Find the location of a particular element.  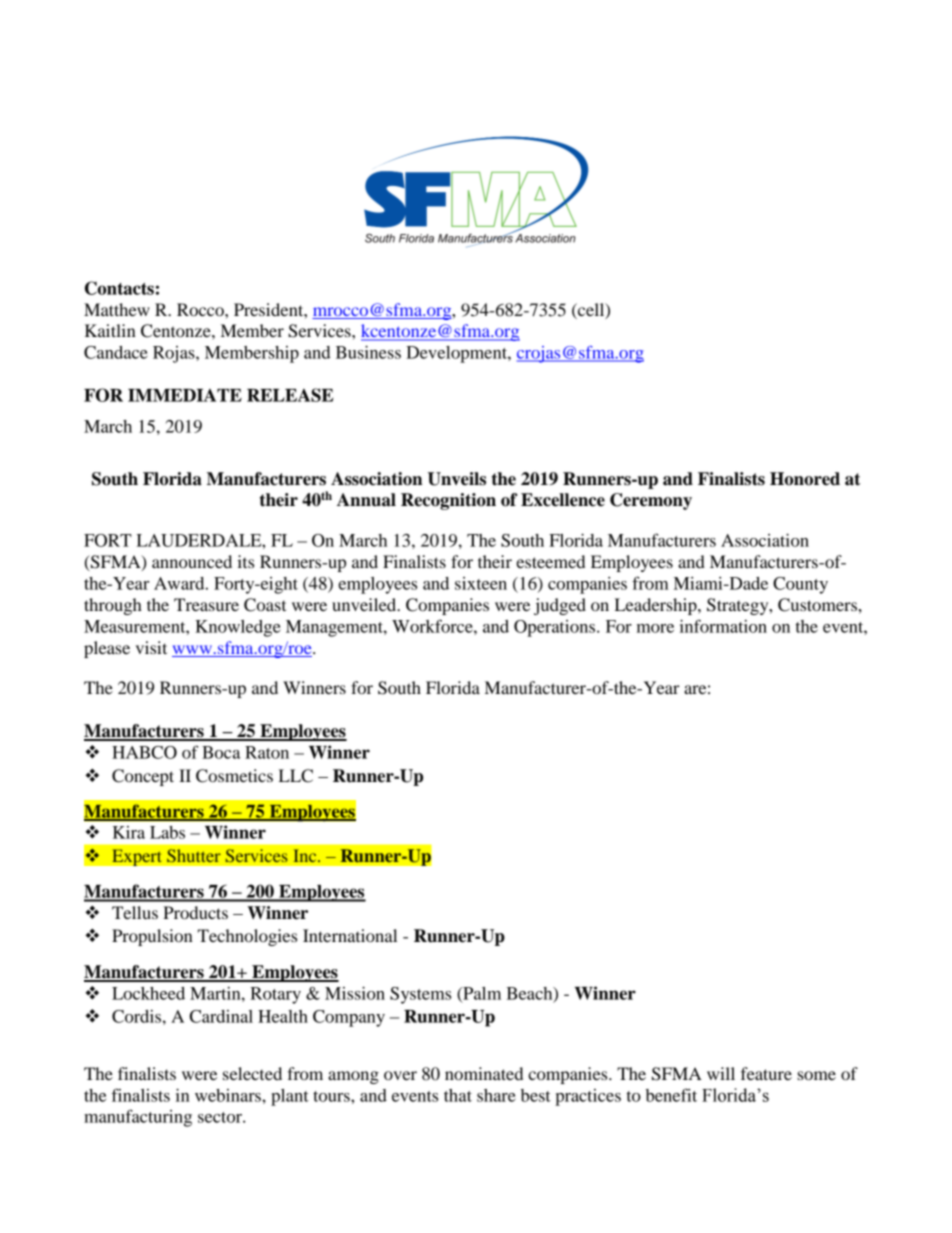

Matthew is located at coordinates (117, 309).
